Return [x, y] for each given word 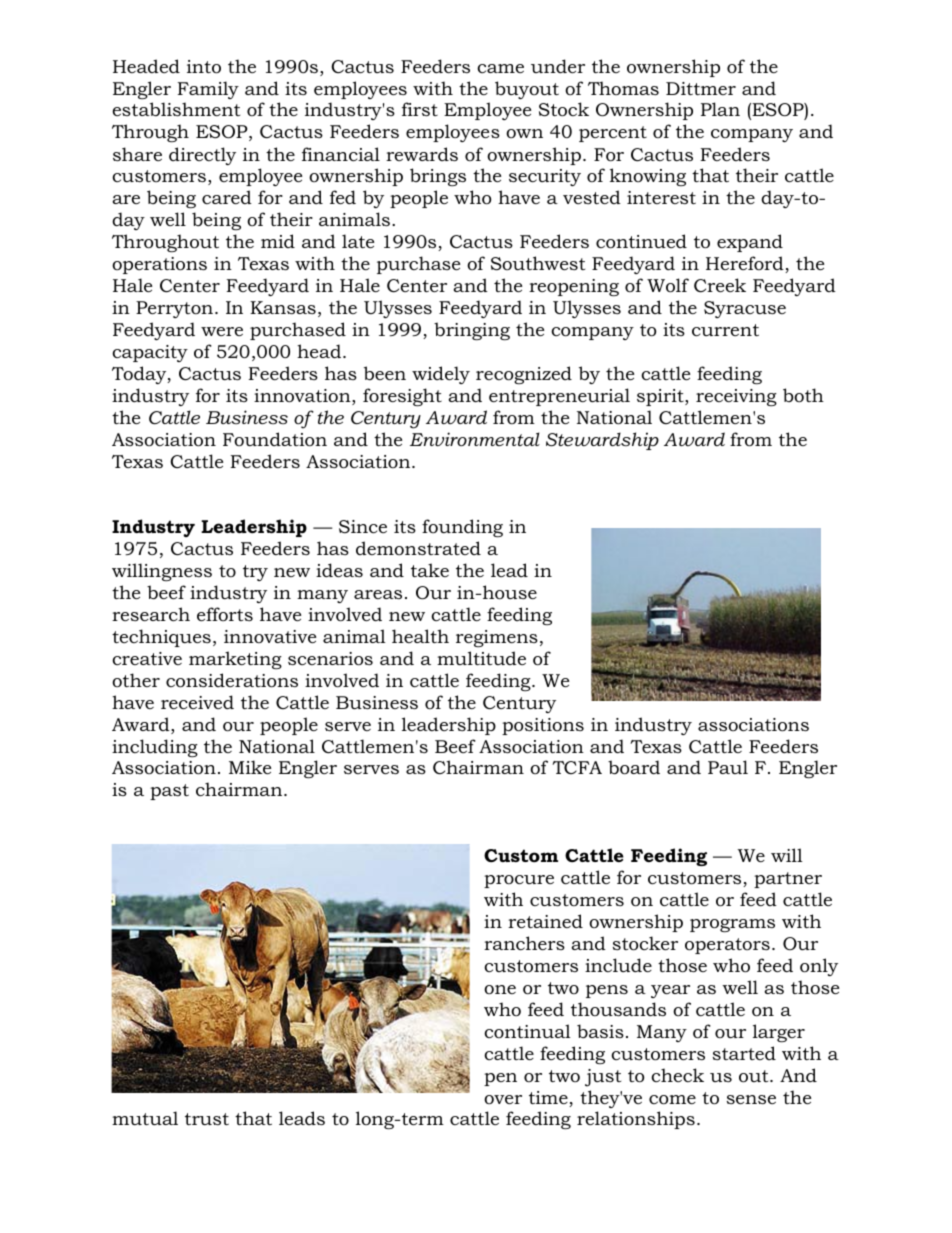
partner [788, 880]
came [500, 68]
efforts [225, 614]
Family [208, 90]
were [222, 331]
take [430, 570]
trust [207, 1119]
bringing [472, 331]
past [169, 792]
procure [519, 881]
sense [751, 1099]
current [725, 330]
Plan [720, 109]
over [503, 1099]
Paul [728, 767]
